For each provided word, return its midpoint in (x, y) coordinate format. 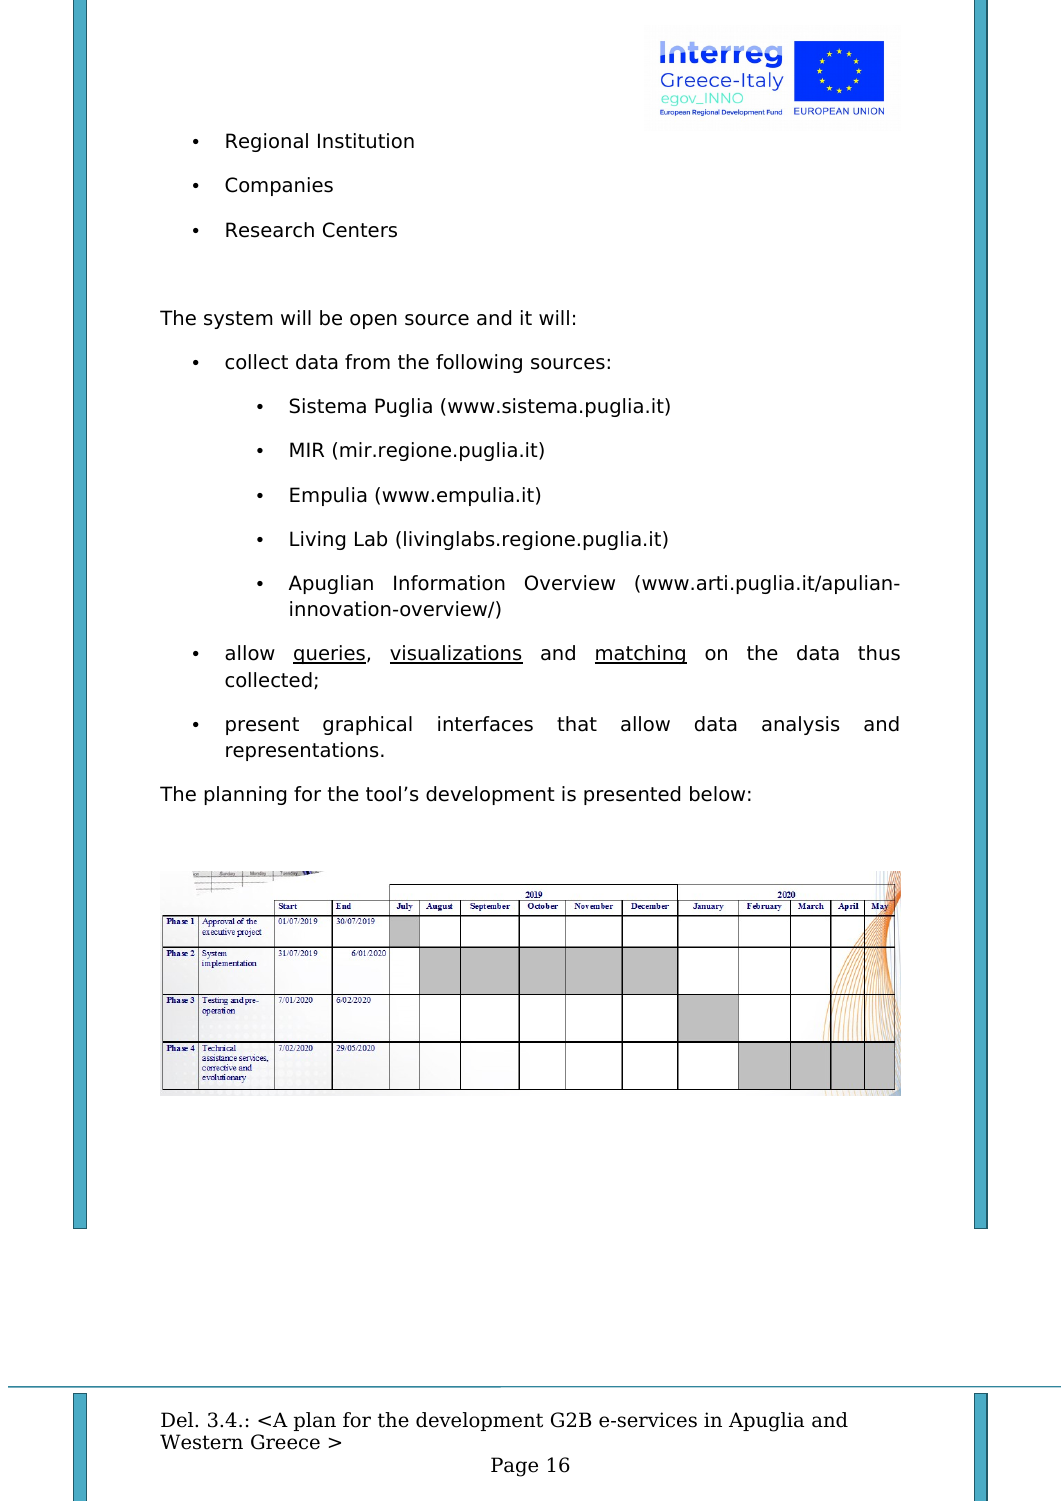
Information (449, 583)
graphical (367, 725)
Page (514, 1467)
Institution (366, 141)
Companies (279, 186)
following (479, 363)
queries (329, 654)
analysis (801, 725)
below (717, 794)
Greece (285, 1442)
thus (879, 653)
